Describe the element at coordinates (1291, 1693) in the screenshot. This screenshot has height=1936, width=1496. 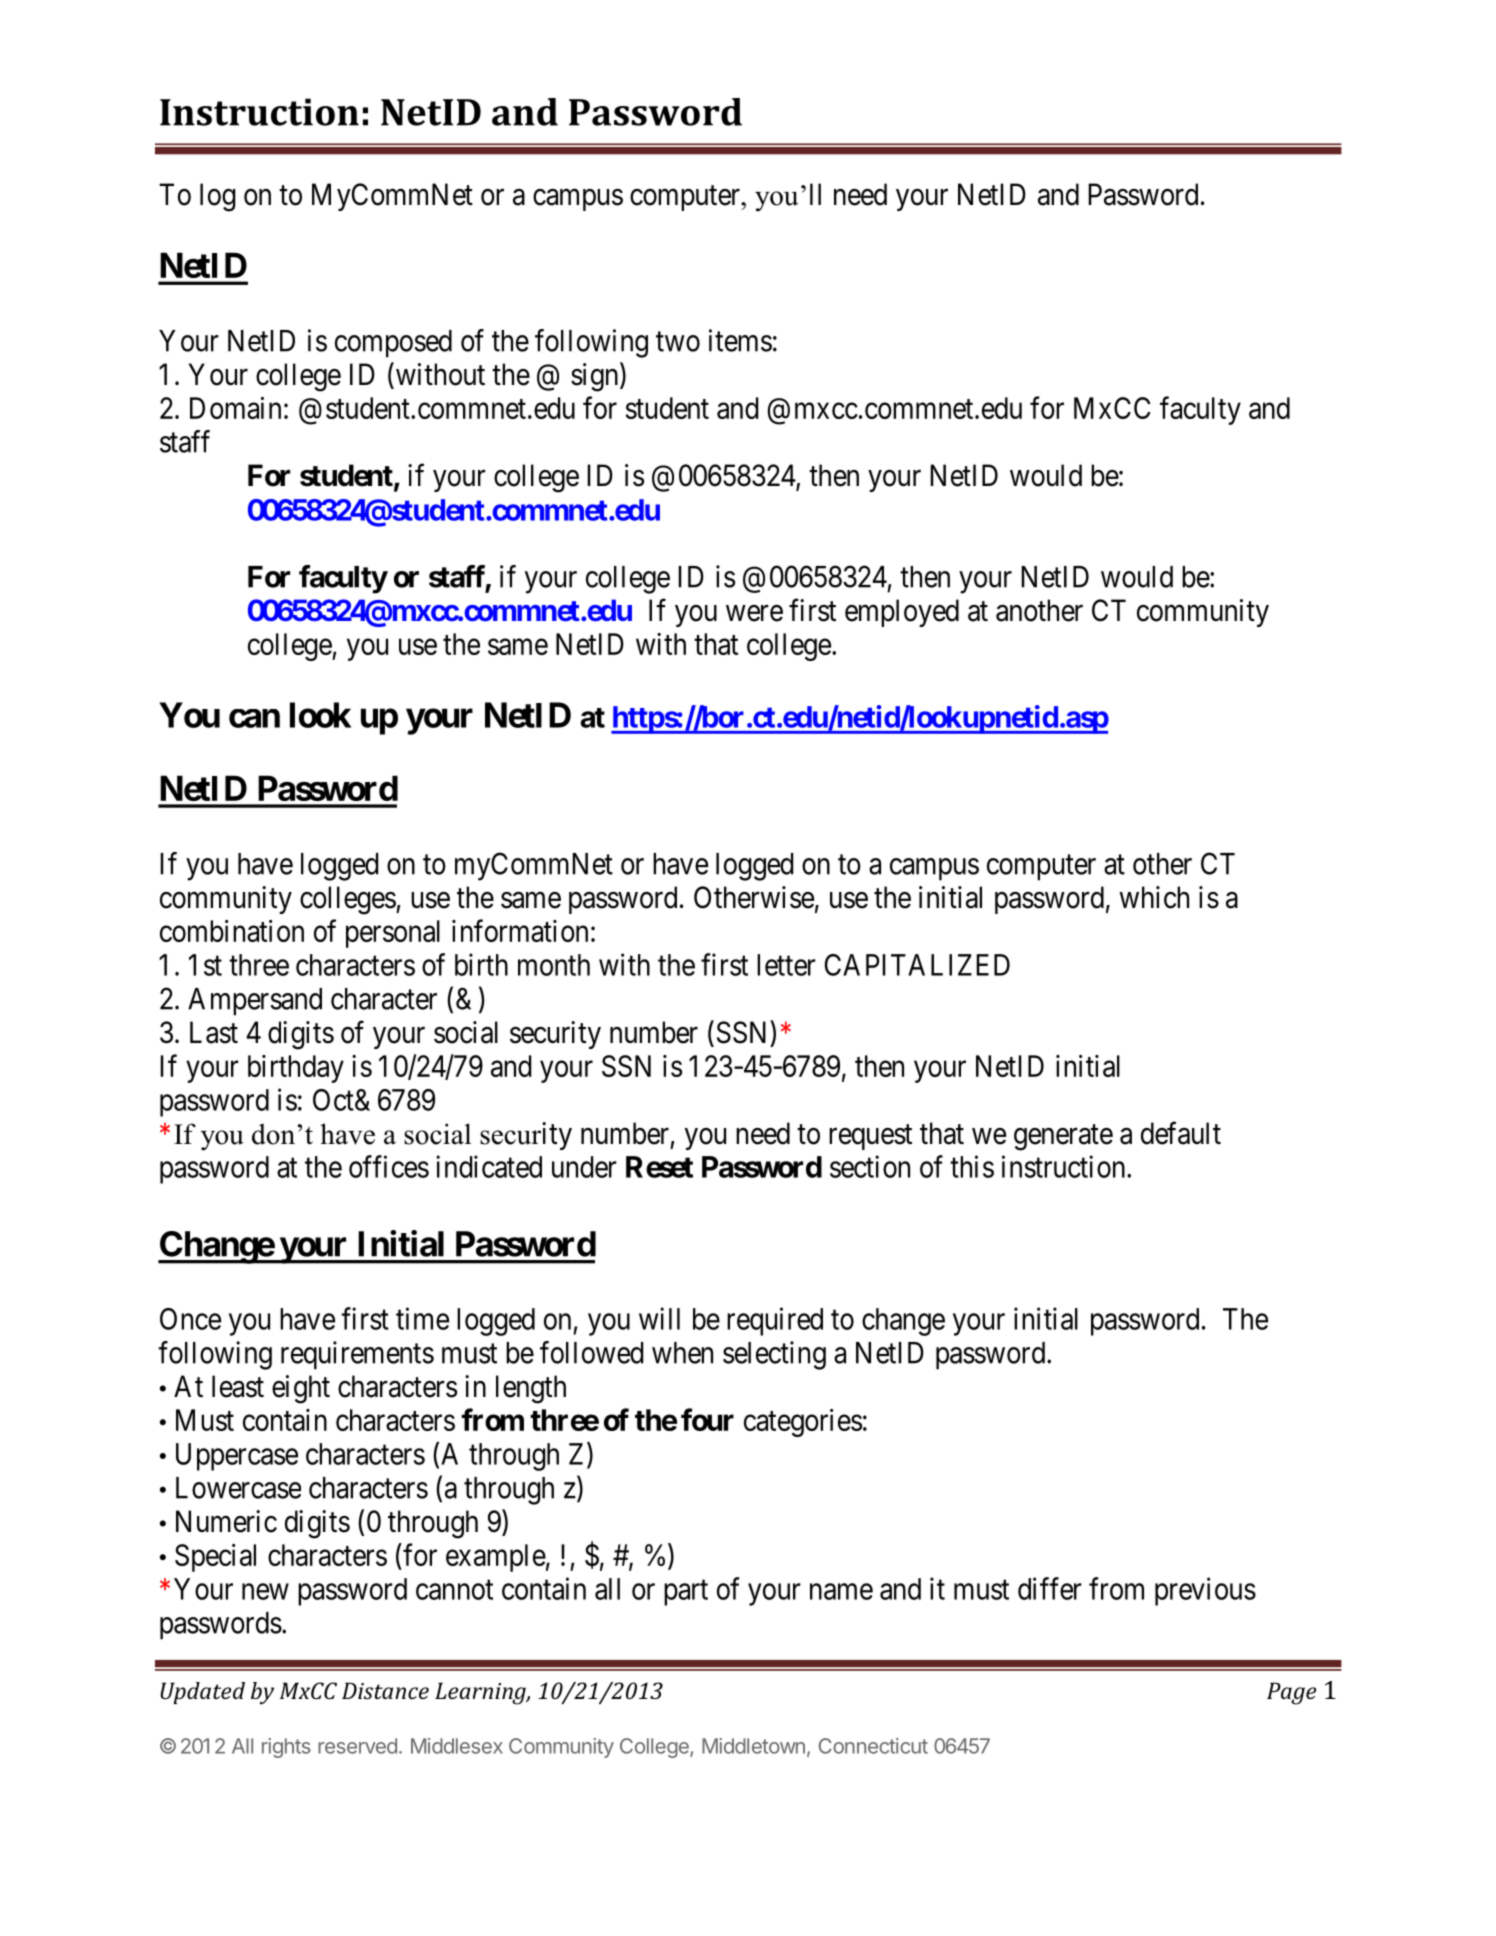
I see `Page` at that location.
